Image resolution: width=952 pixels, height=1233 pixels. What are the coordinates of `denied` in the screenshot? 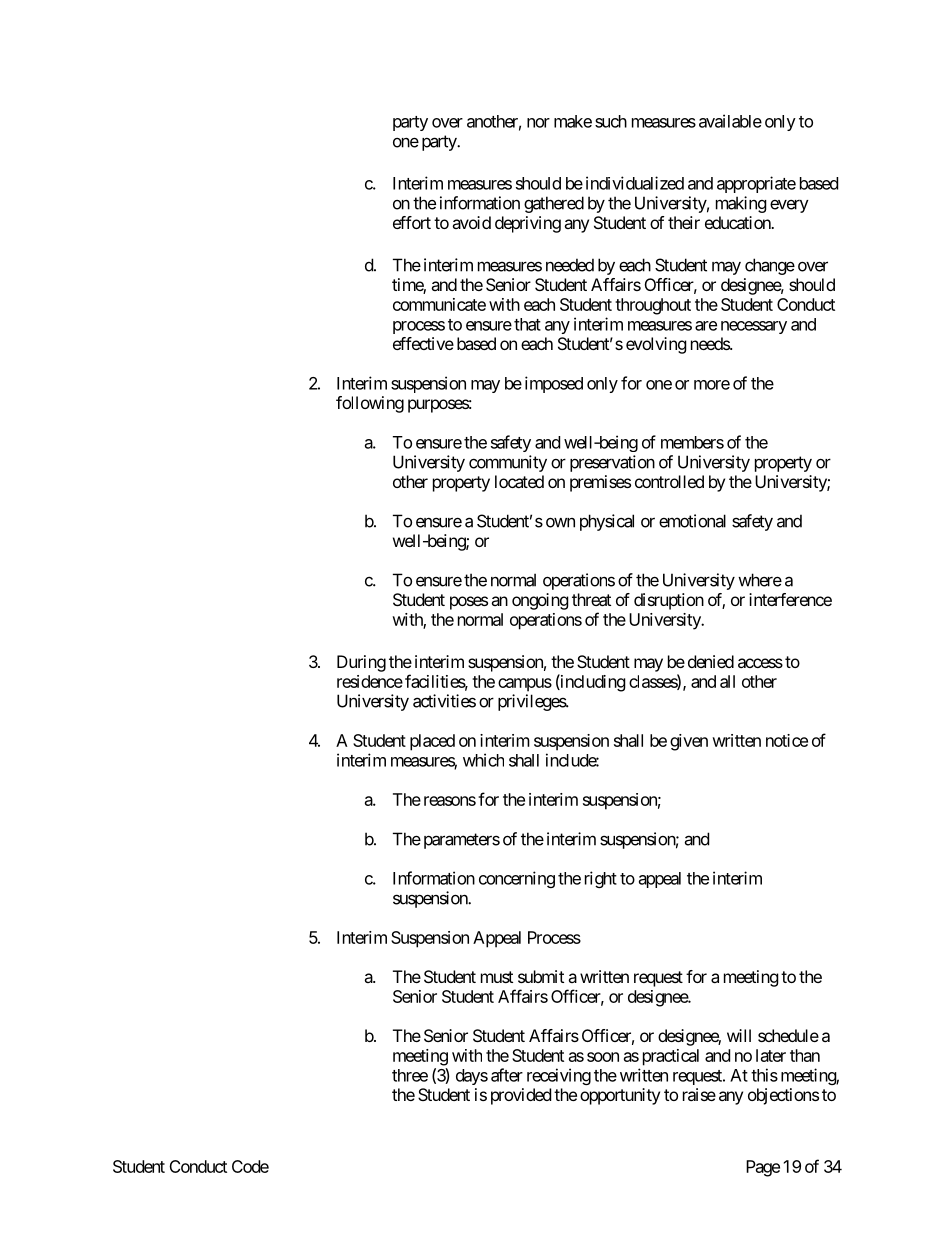 It's located at (711, 661).
